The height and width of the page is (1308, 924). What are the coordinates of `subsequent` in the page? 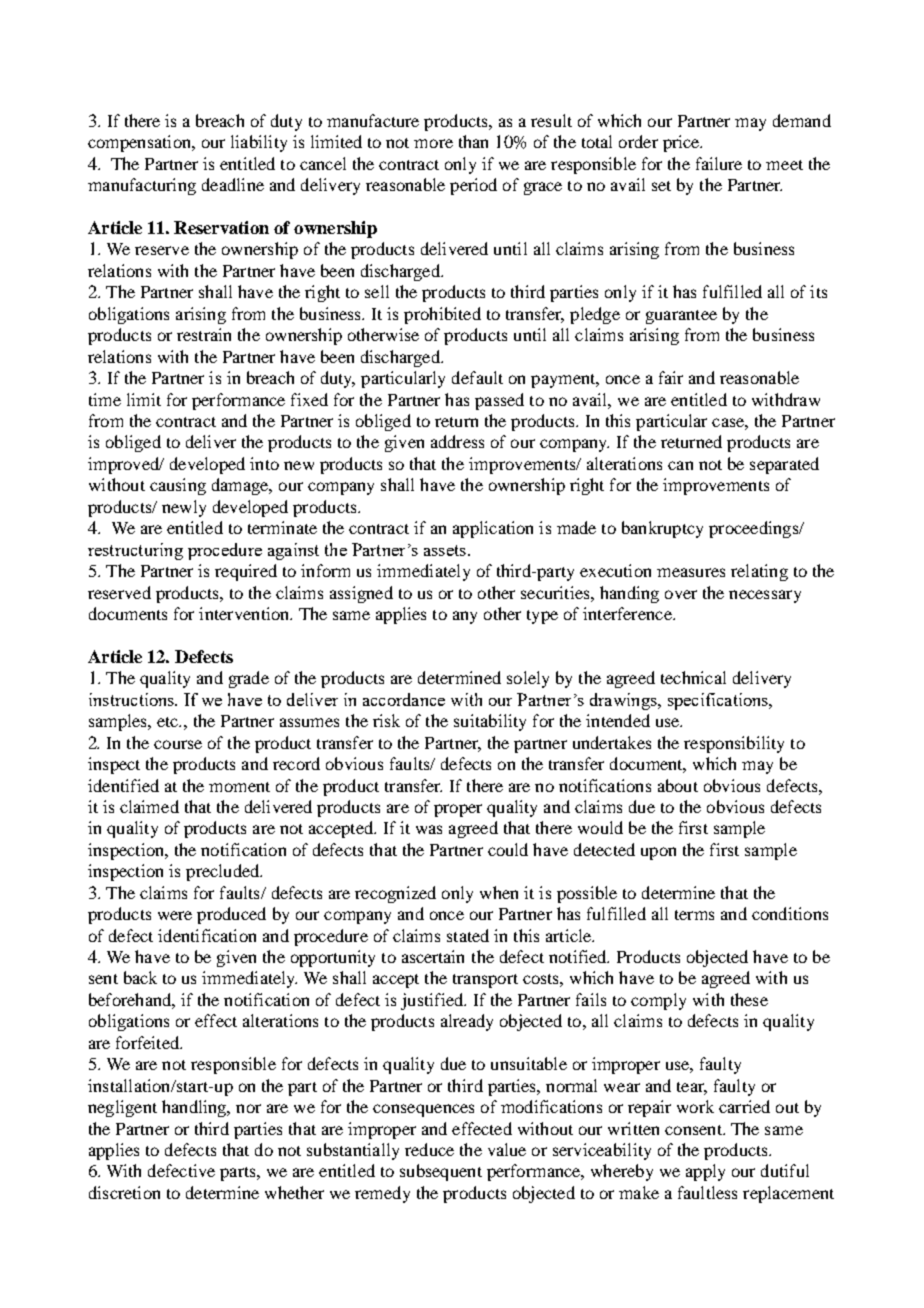 It's located at (441, 1172).
